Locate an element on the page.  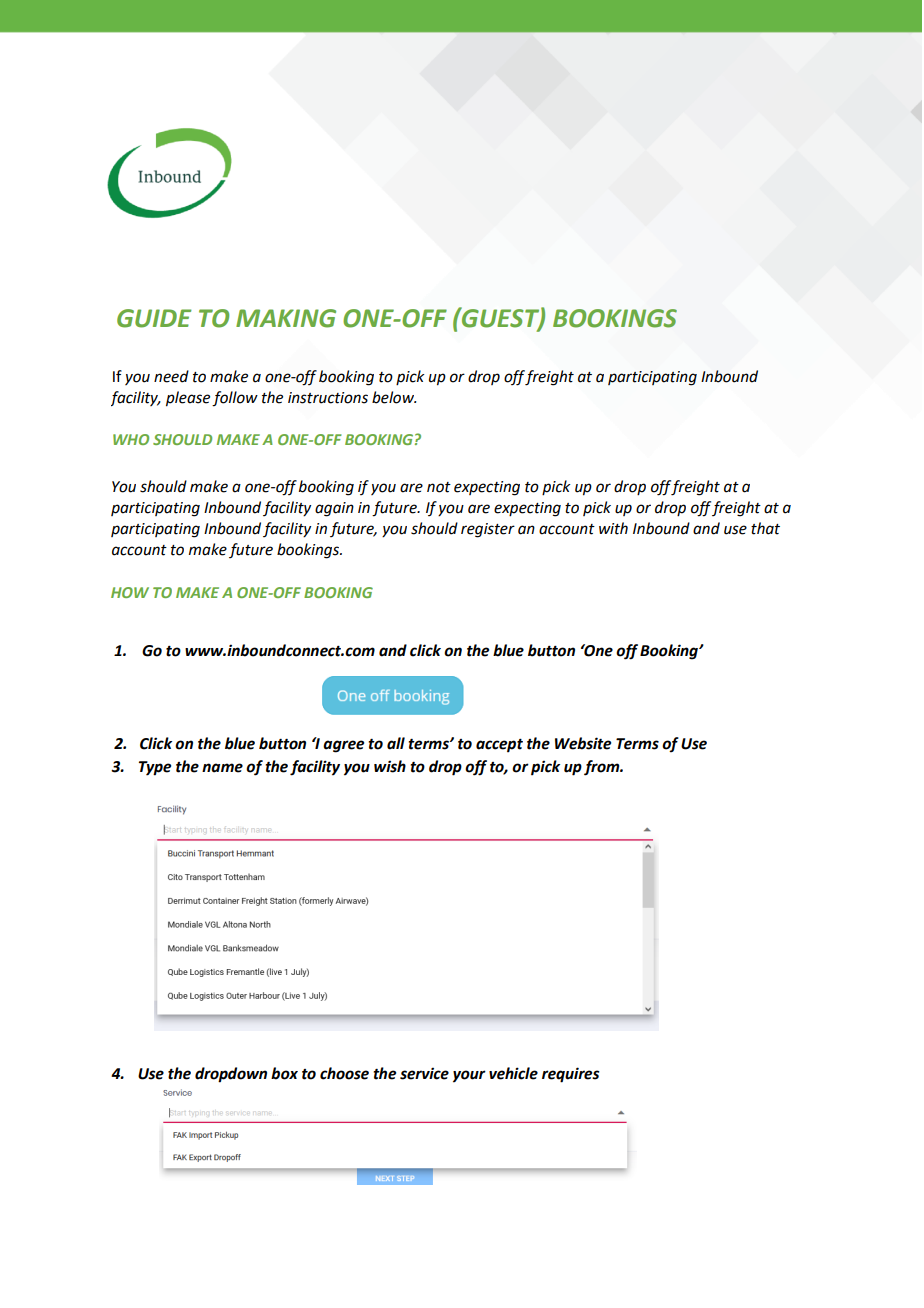
that is located at coordinates (765, 528).
